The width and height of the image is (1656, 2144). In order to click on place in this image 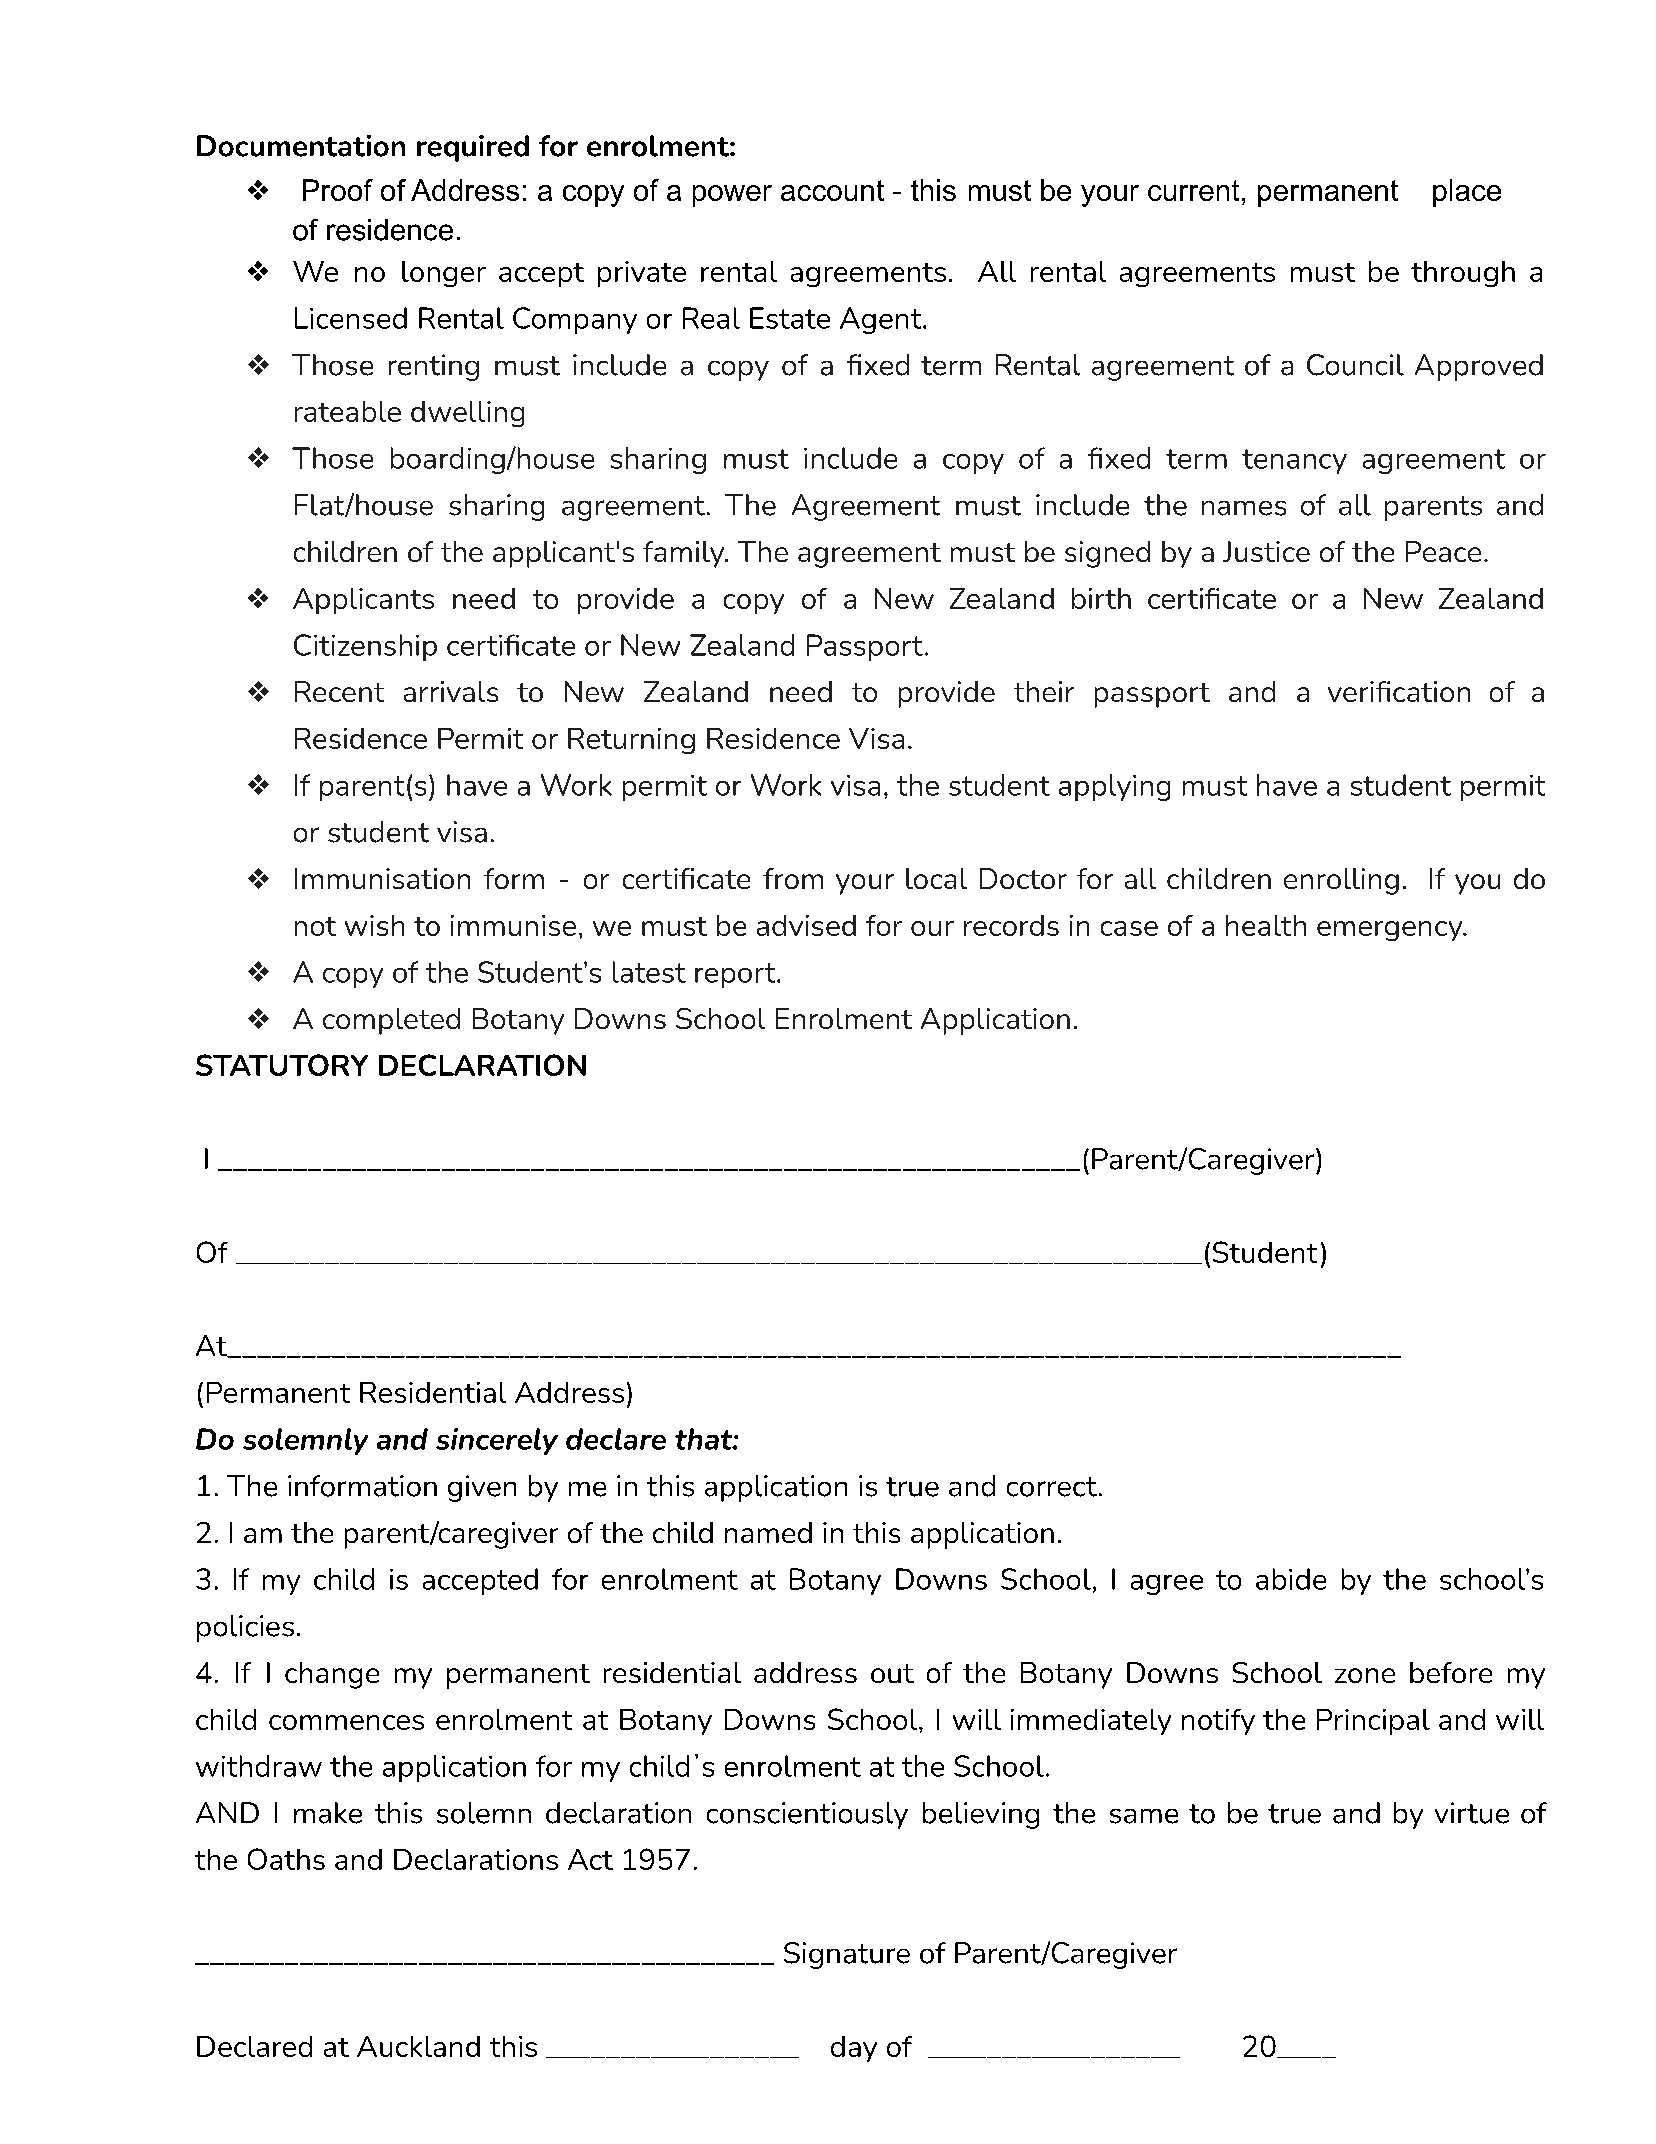, I will do `click(1467, 193)`.
